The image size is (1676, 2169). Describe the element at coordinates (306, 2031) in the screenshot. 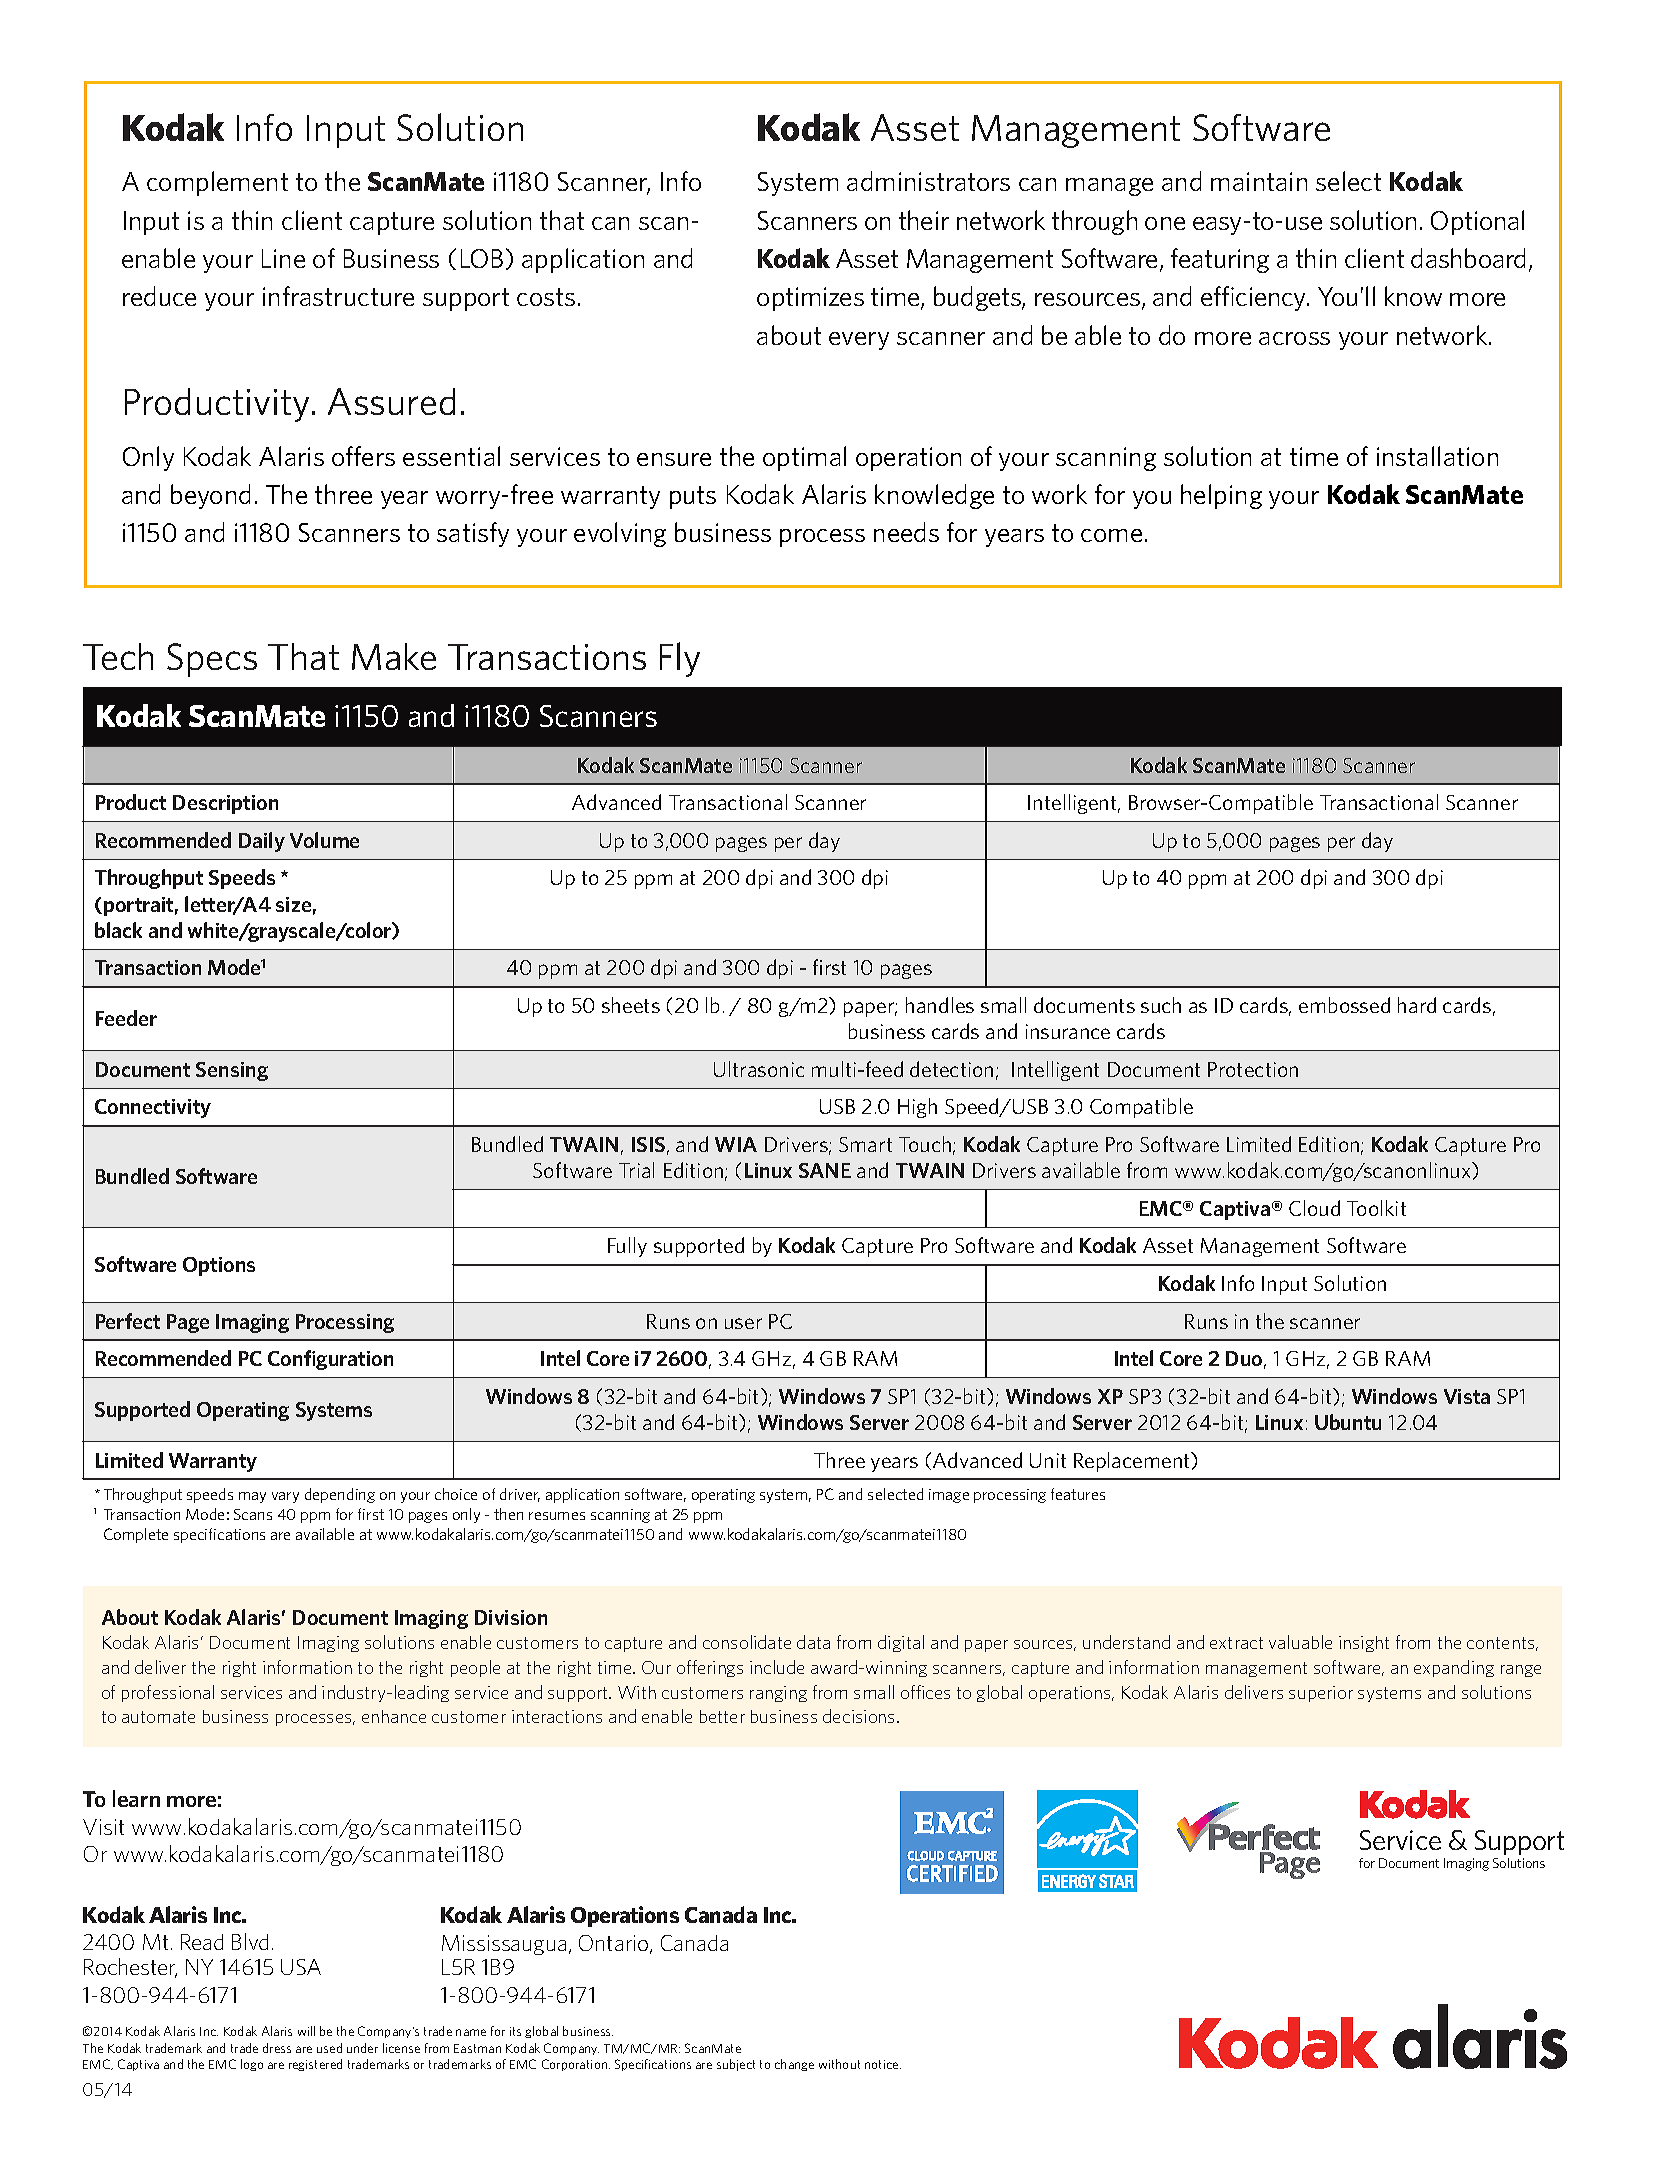

I see `will` at that location.
